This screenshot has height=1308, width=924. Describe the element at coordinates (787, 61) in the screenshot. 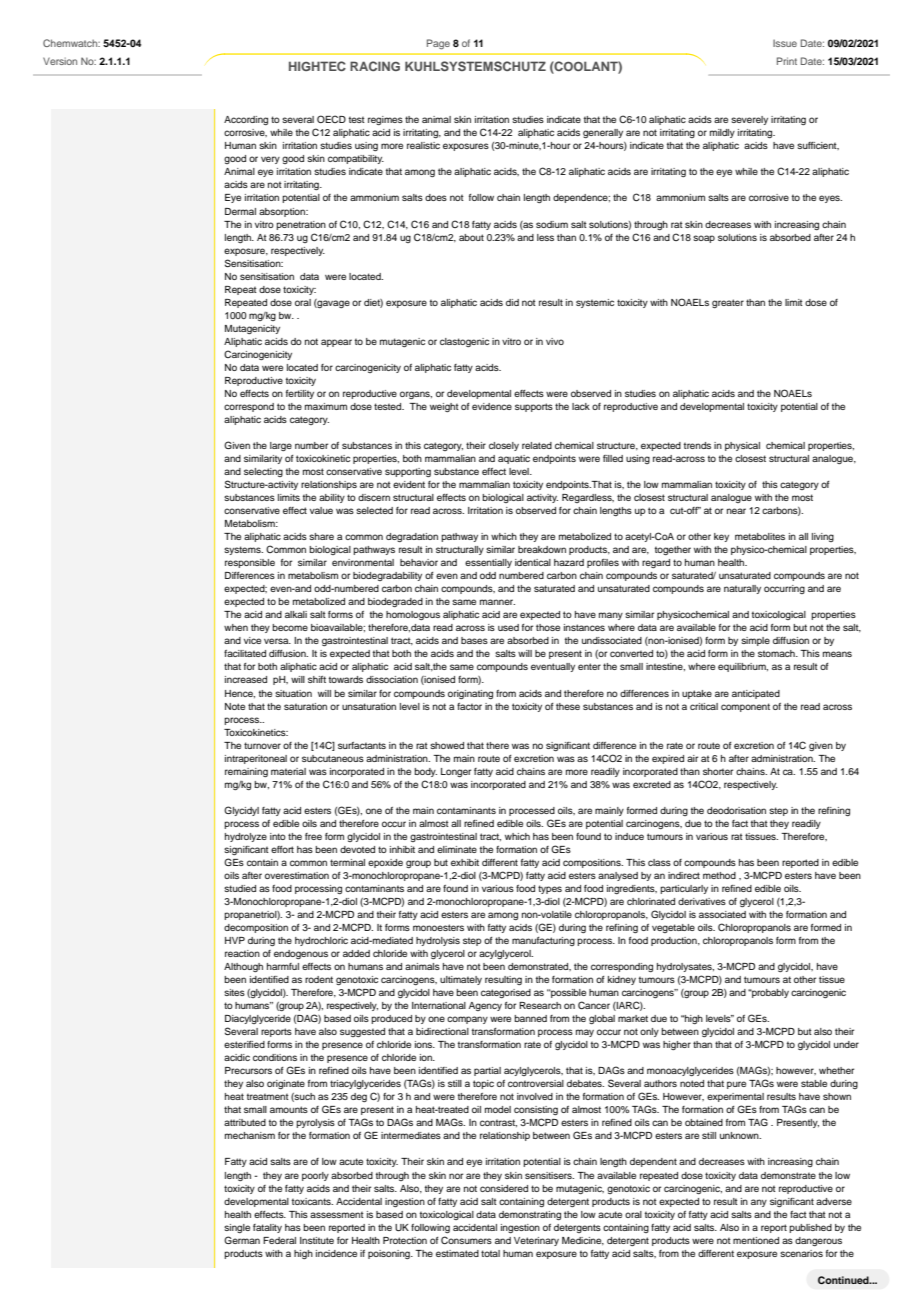

I see `Print` at that location.
